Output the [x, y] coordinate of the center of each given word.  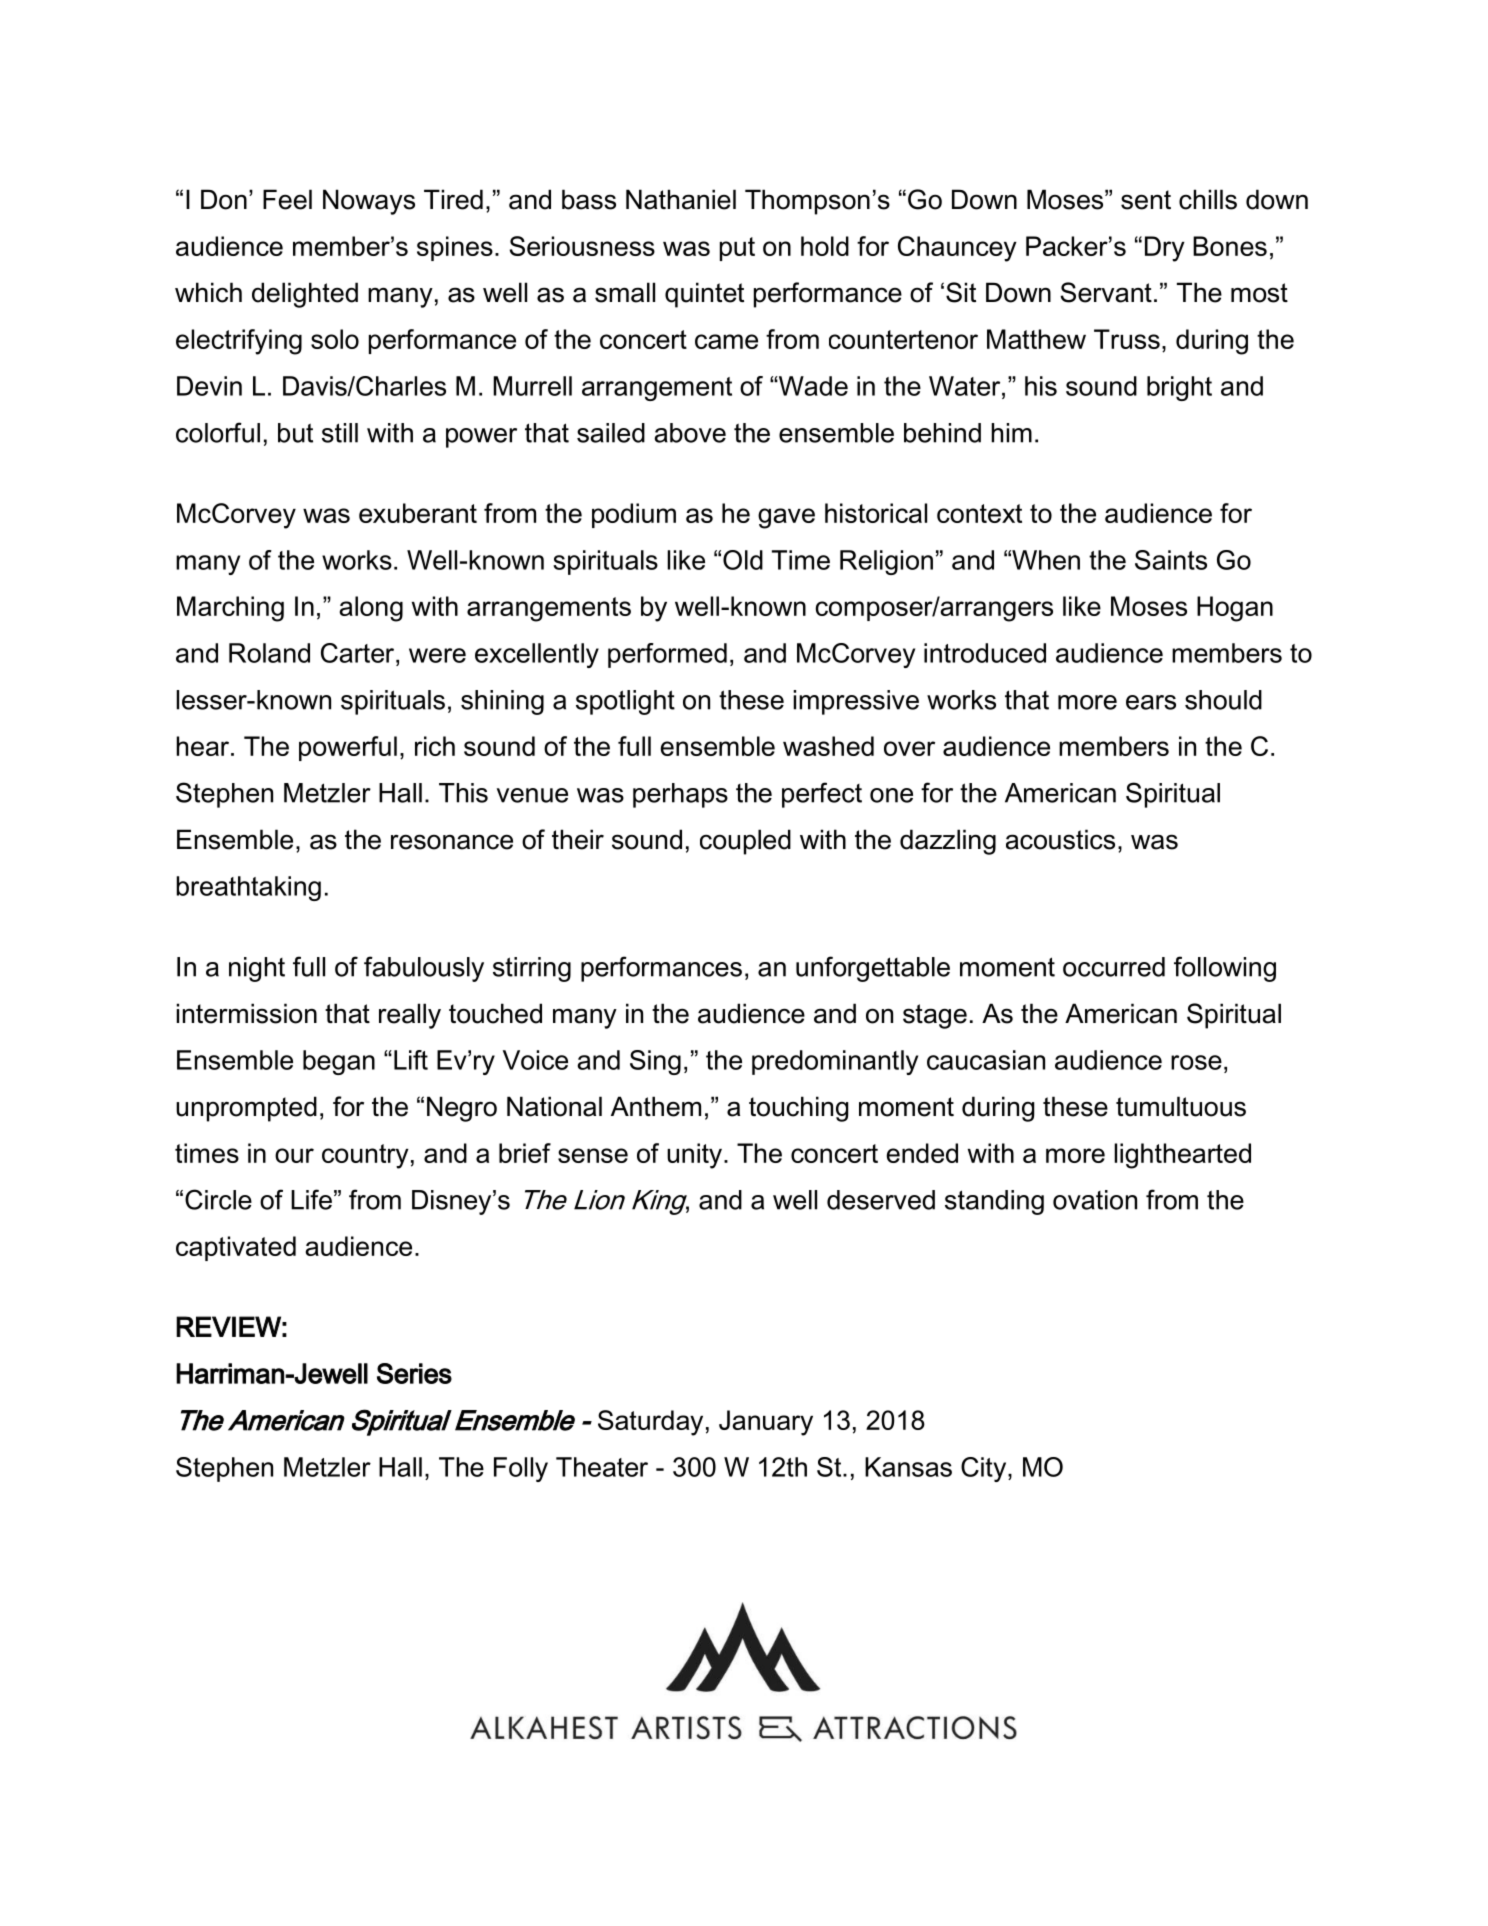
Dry [1165, 249]
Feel [287, 199]
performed [667, 655]
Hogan [1235, 609]
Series [414, 1373]
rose [1196, 1062]
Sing [655, 1062]
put [737, 249]
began [339, 1062]
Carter [359, 653]
